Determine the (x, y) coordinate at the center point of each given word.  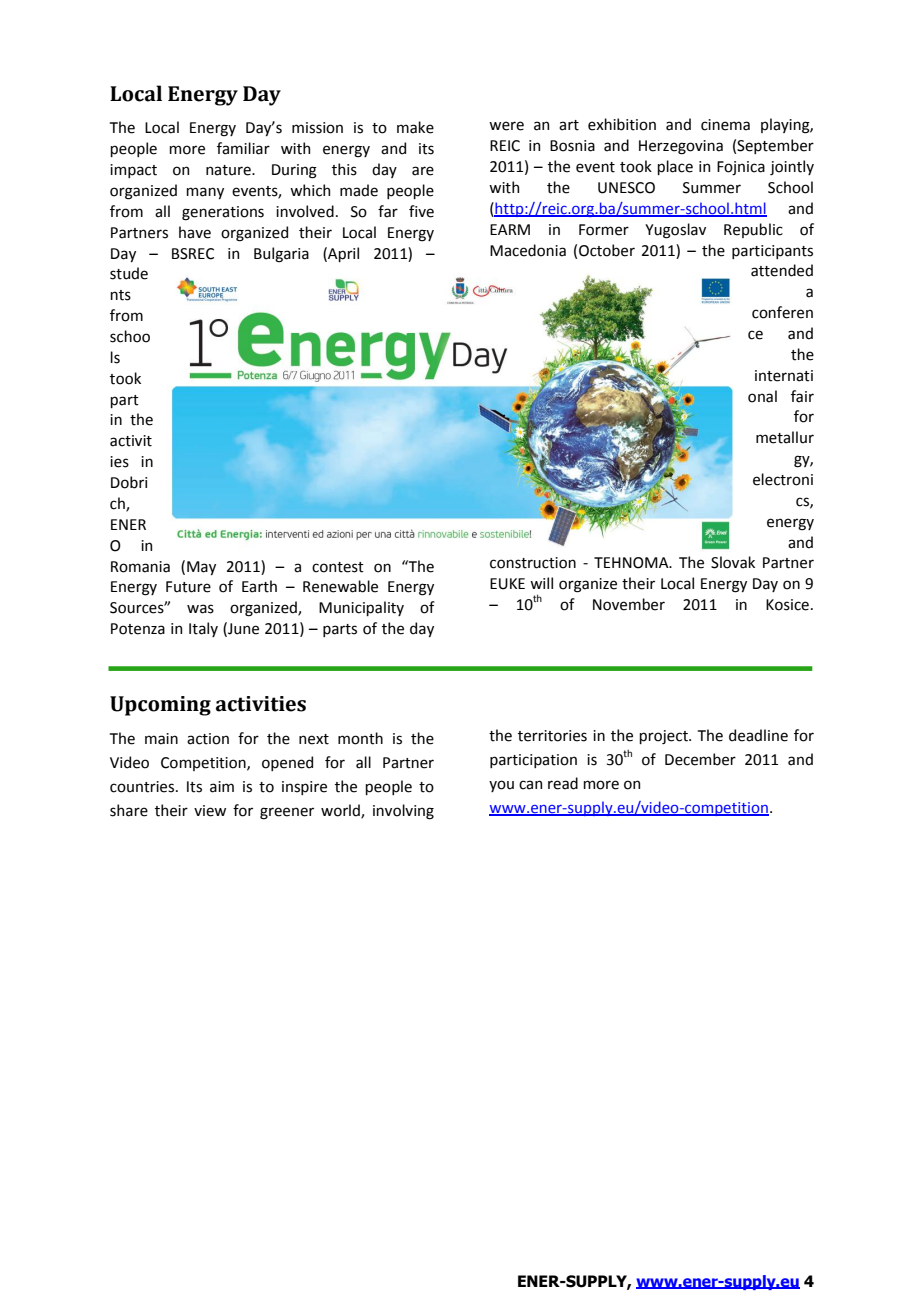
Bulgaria (281, 255)
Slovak (733, 562)
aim (222, 787)
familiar (243, 148)
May (201, 568)
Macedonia (528, 250)
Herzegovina (681, 147)
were (506, 126)
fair (802, 396)
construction (533, 563)
